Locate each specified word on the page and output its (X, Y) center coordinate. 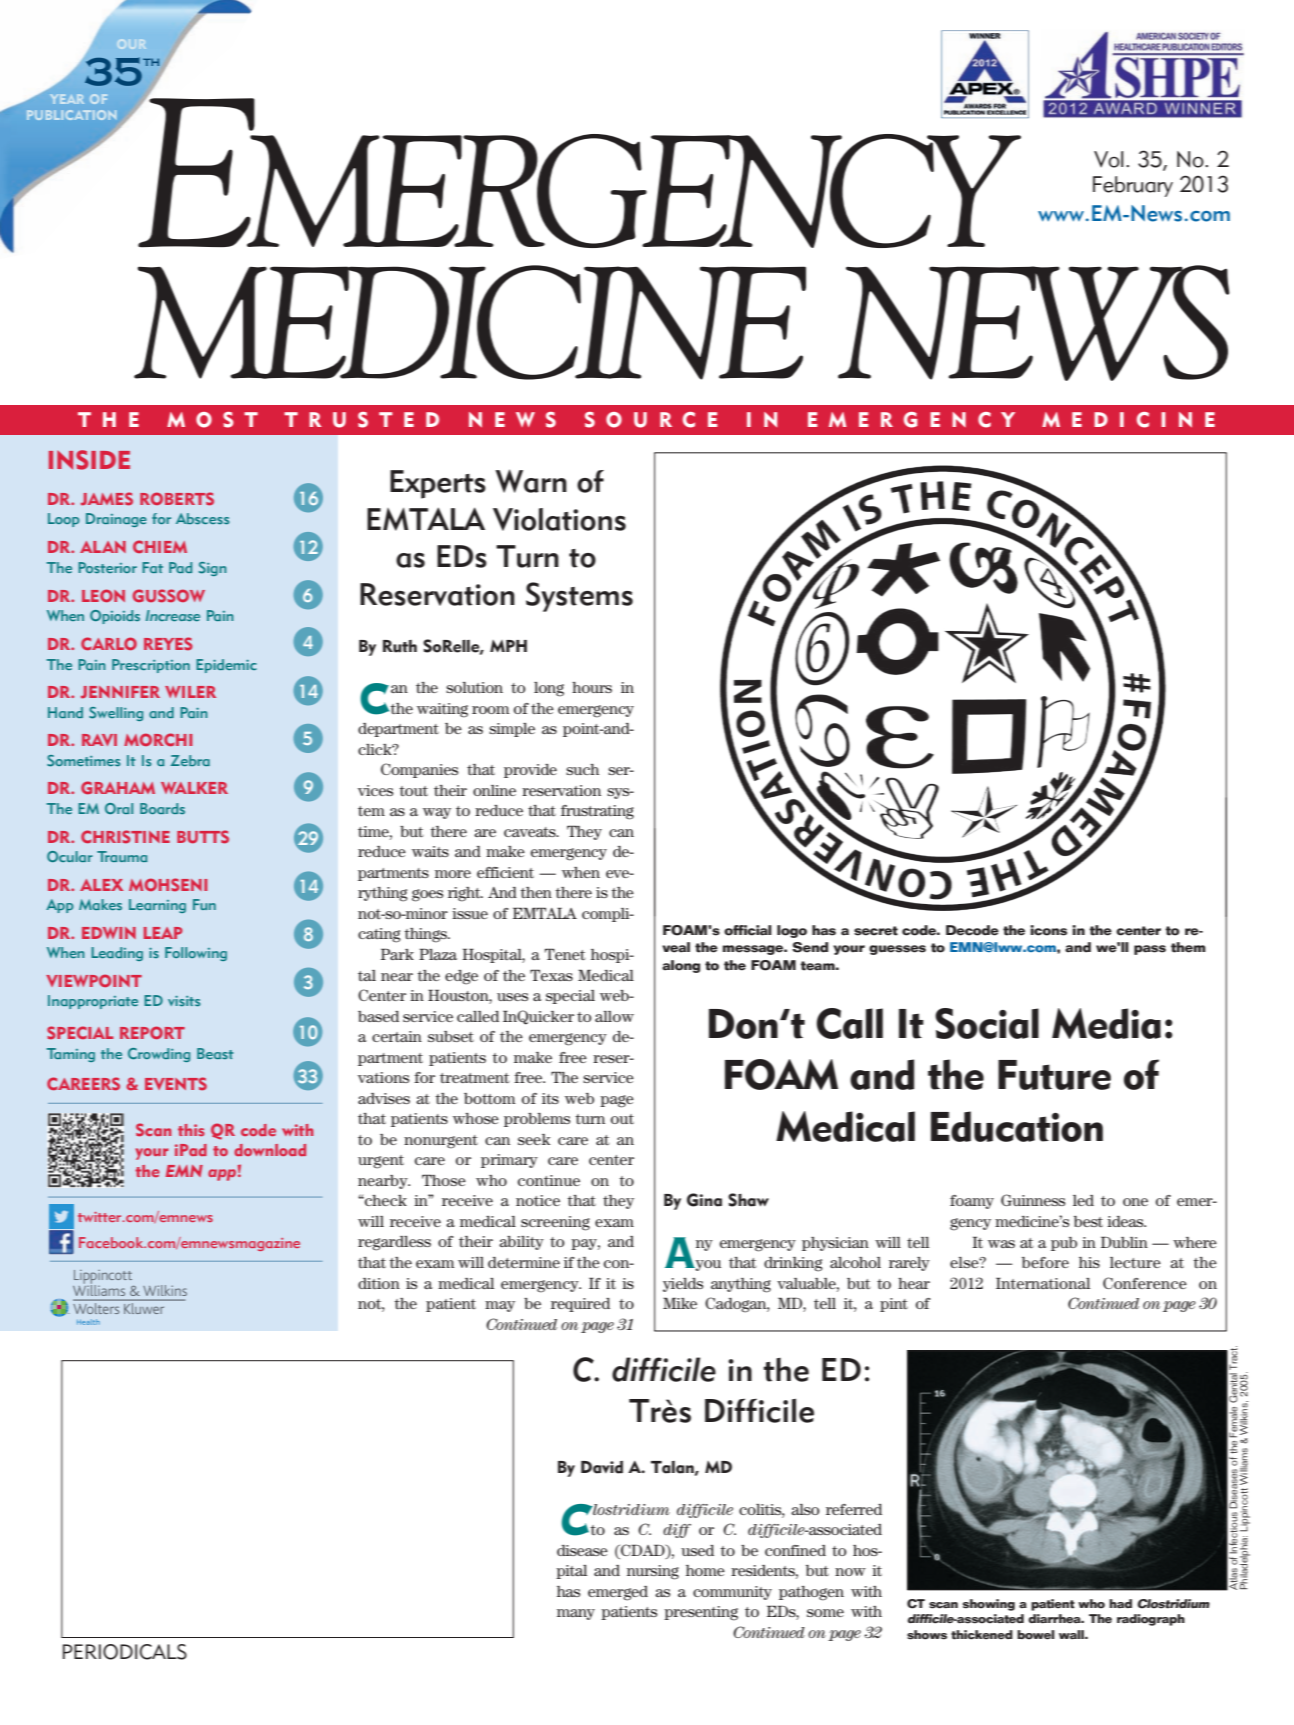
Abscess (202, 518)
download (270, 1150)
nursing (653, 1572)
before (1045, 1262)
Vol (1109, 159)
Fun (204, 904)
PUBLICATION (71, 115)
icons (1048, 930)
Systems (579, 597)
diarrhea (1055, 1619)
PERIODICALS (125, 1652)
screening (555, 1223)
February (1133, 186)
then (536, 892)
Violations (559, 519)
